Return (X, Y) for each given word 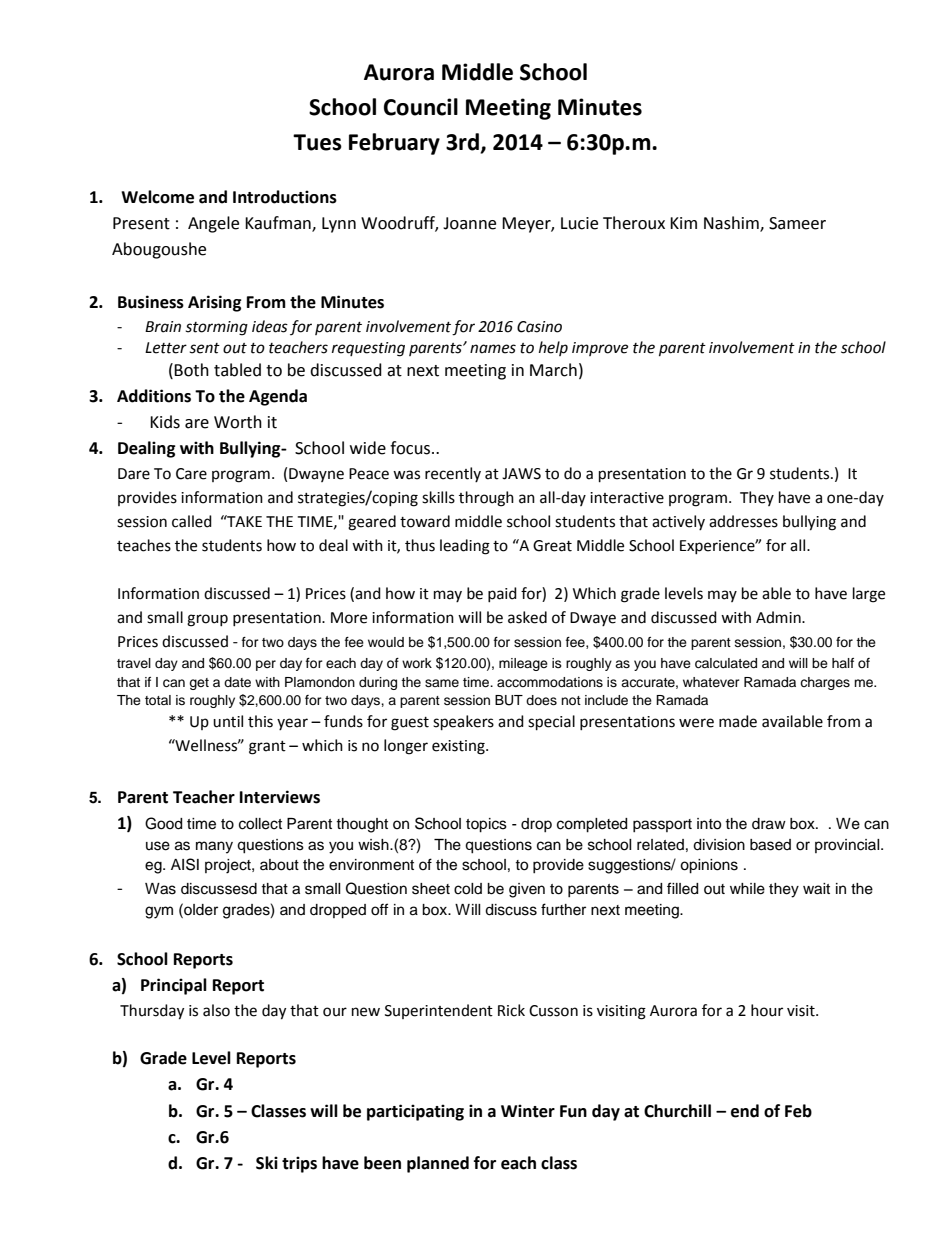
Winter (528, 1111)
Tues (317, 142)
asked (527, 617)
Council (421, 107)
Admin (779, 617)
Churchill (677, 1111)
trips (299, 1164)
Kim (683, 223)
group (207, 620)
